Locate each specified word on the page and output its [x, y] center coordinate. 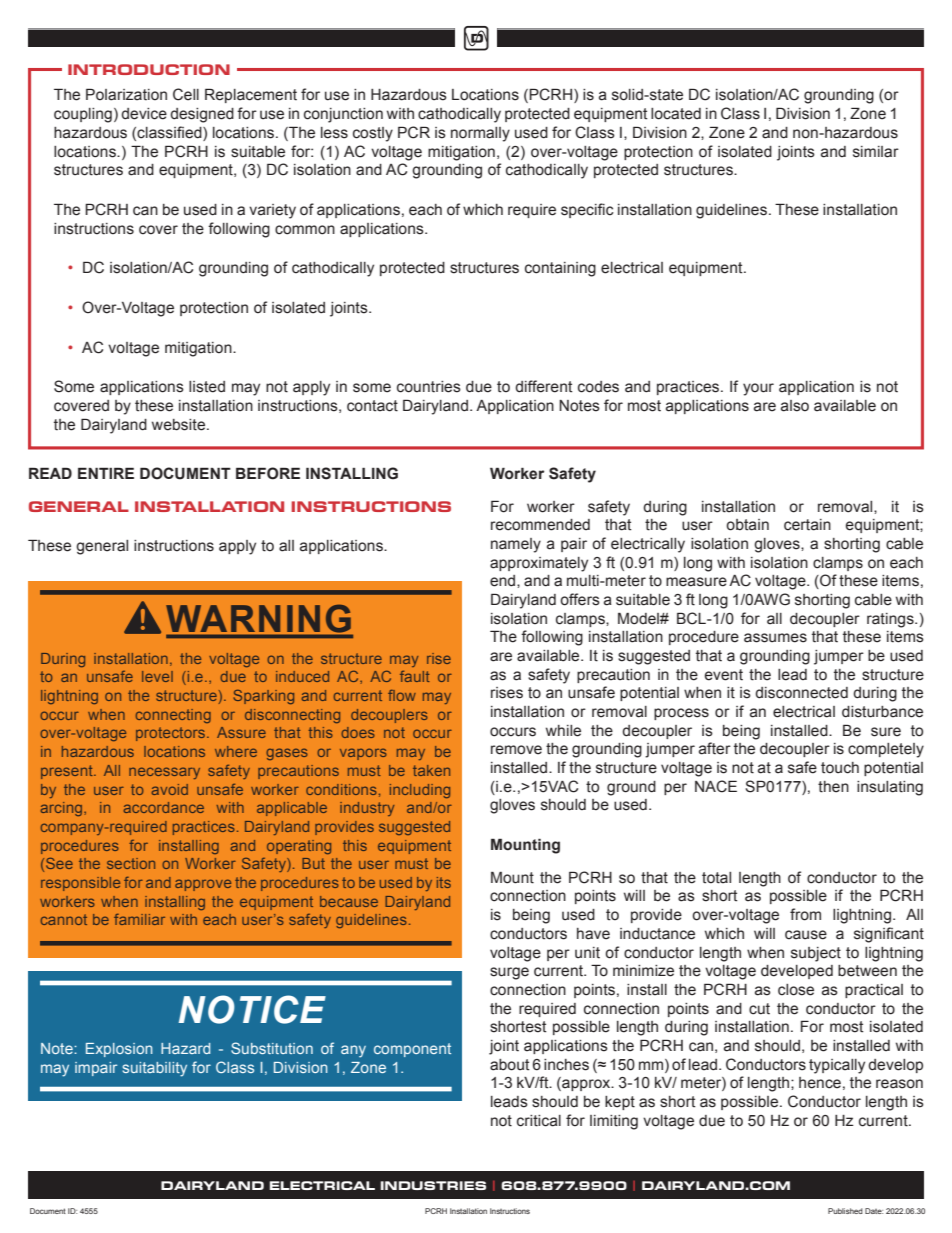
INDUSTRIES [433, 1185]
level [157, 676]
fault [415, 676]
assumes [775, 638]
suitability [154, 1069]
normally [480, 134]
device [144, 114]
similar [876, 152]
